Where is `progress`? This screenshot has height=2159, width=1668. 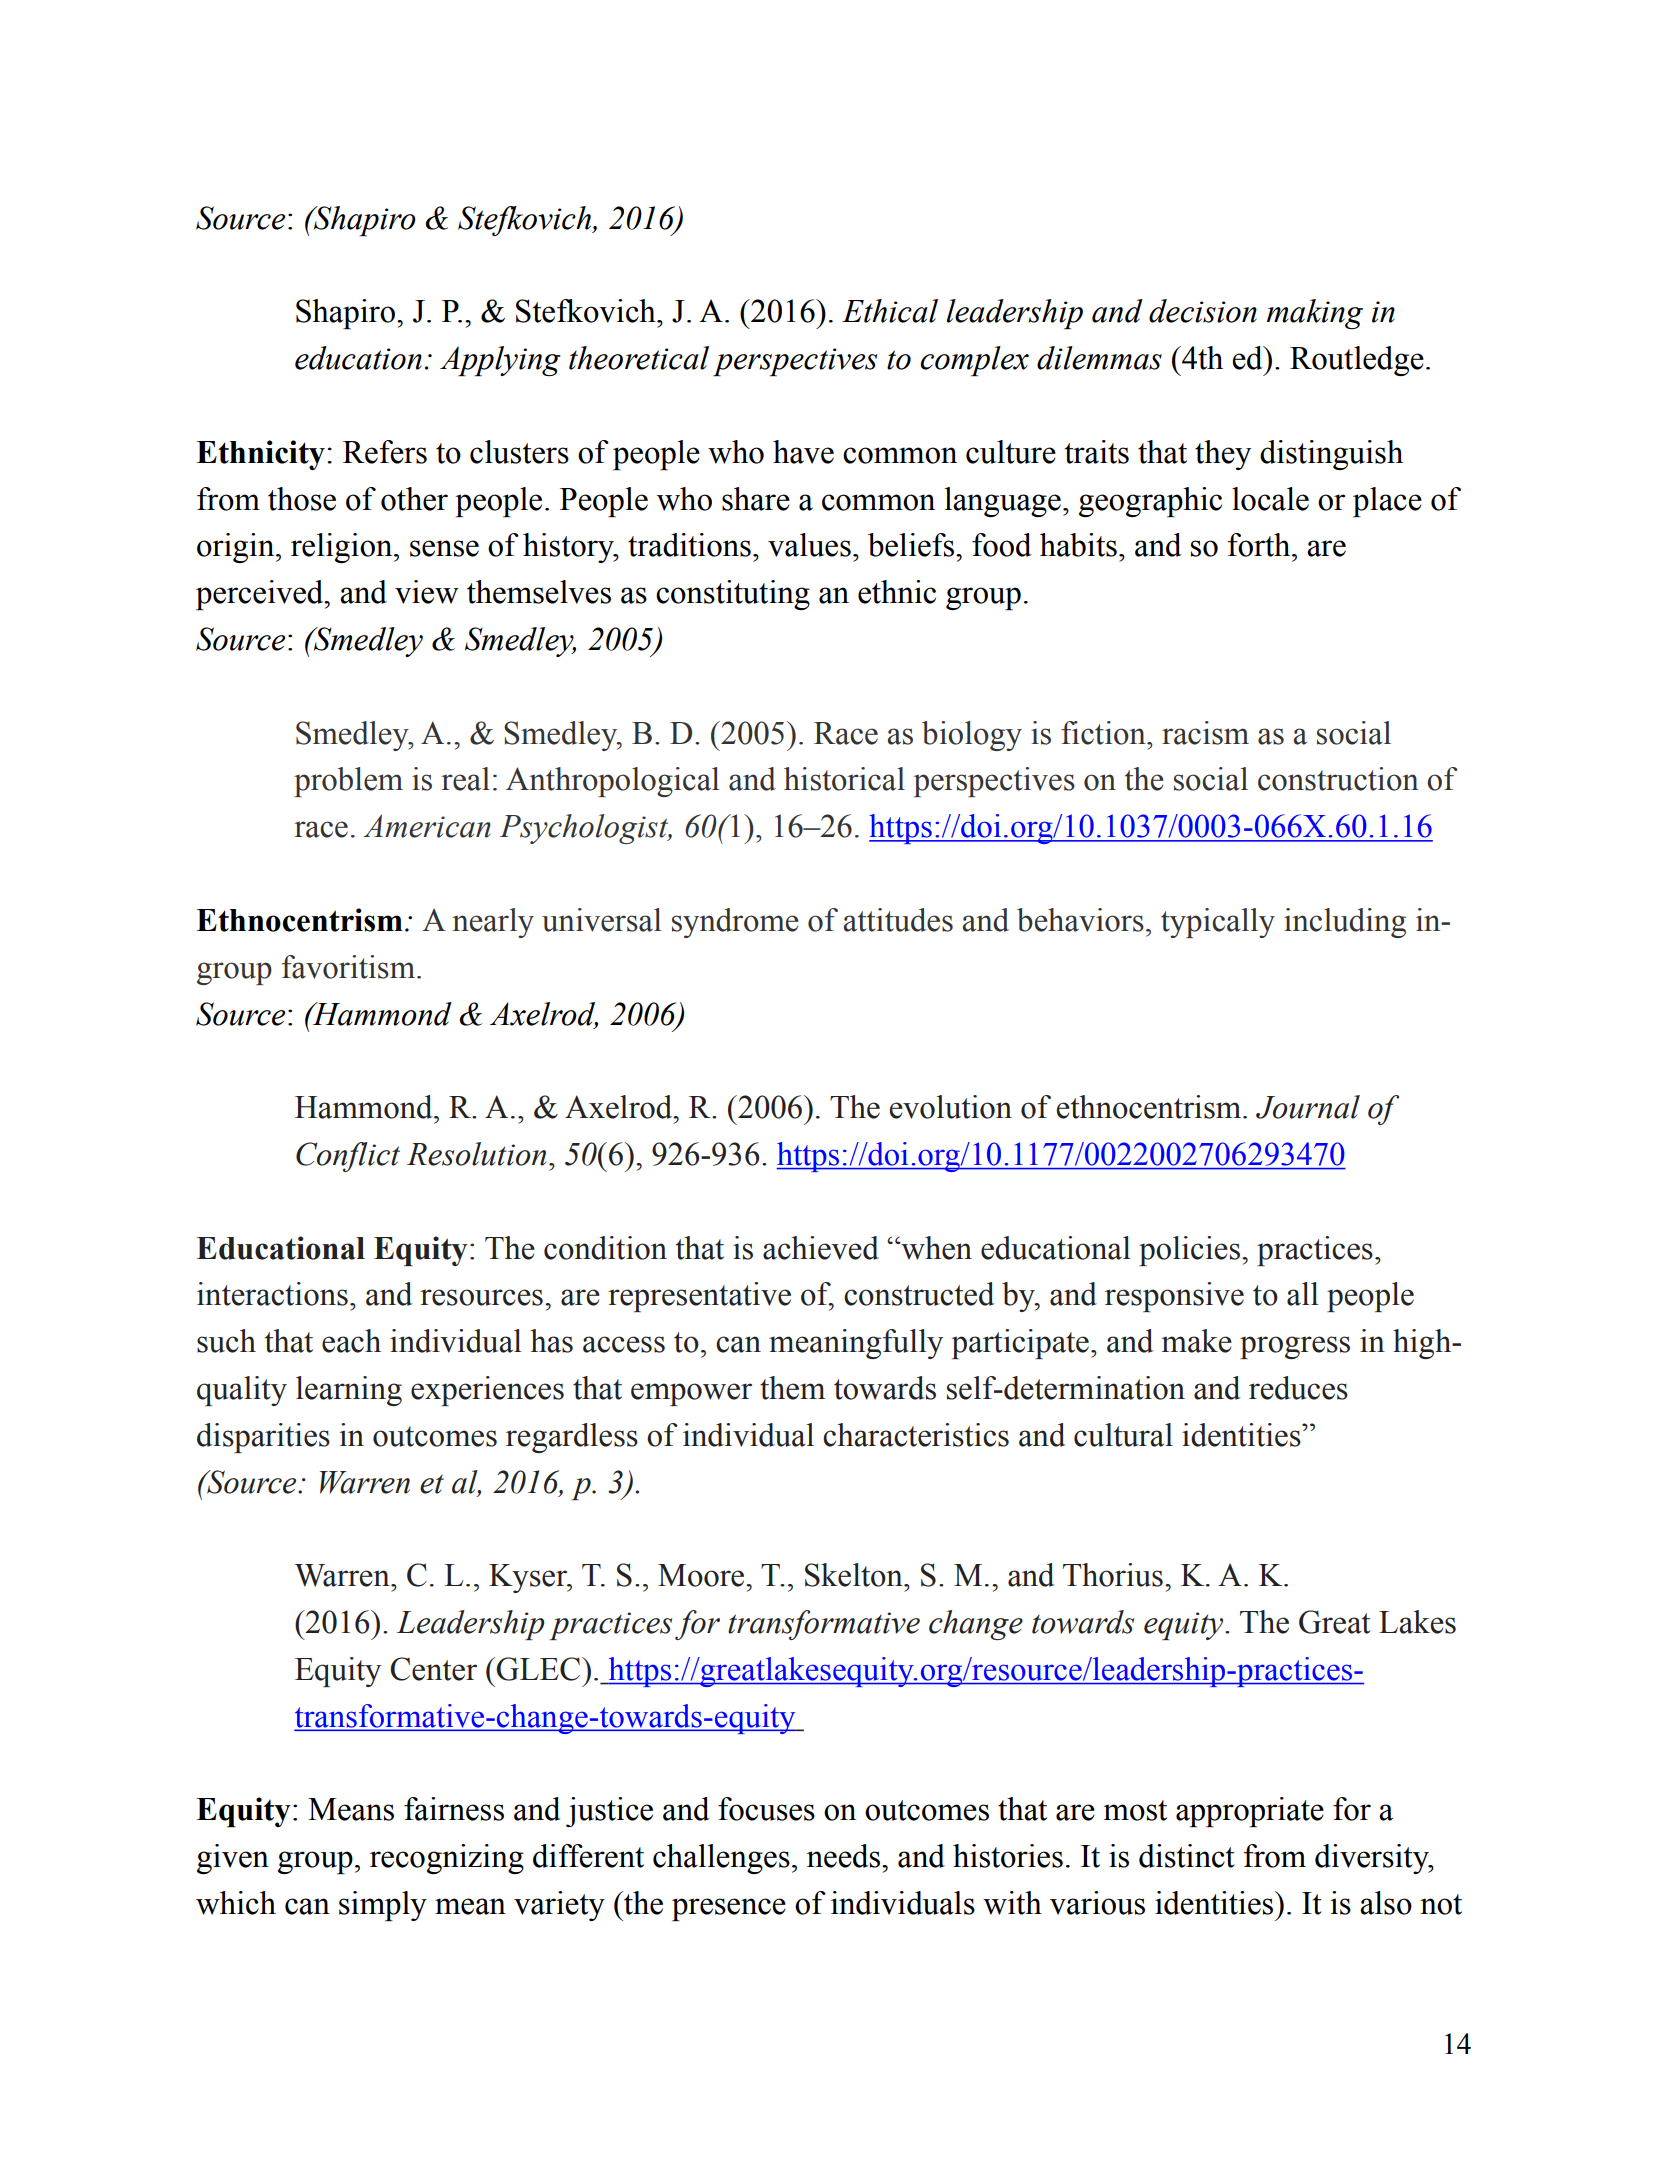 progress is located at coordinates (1295, 1347).
